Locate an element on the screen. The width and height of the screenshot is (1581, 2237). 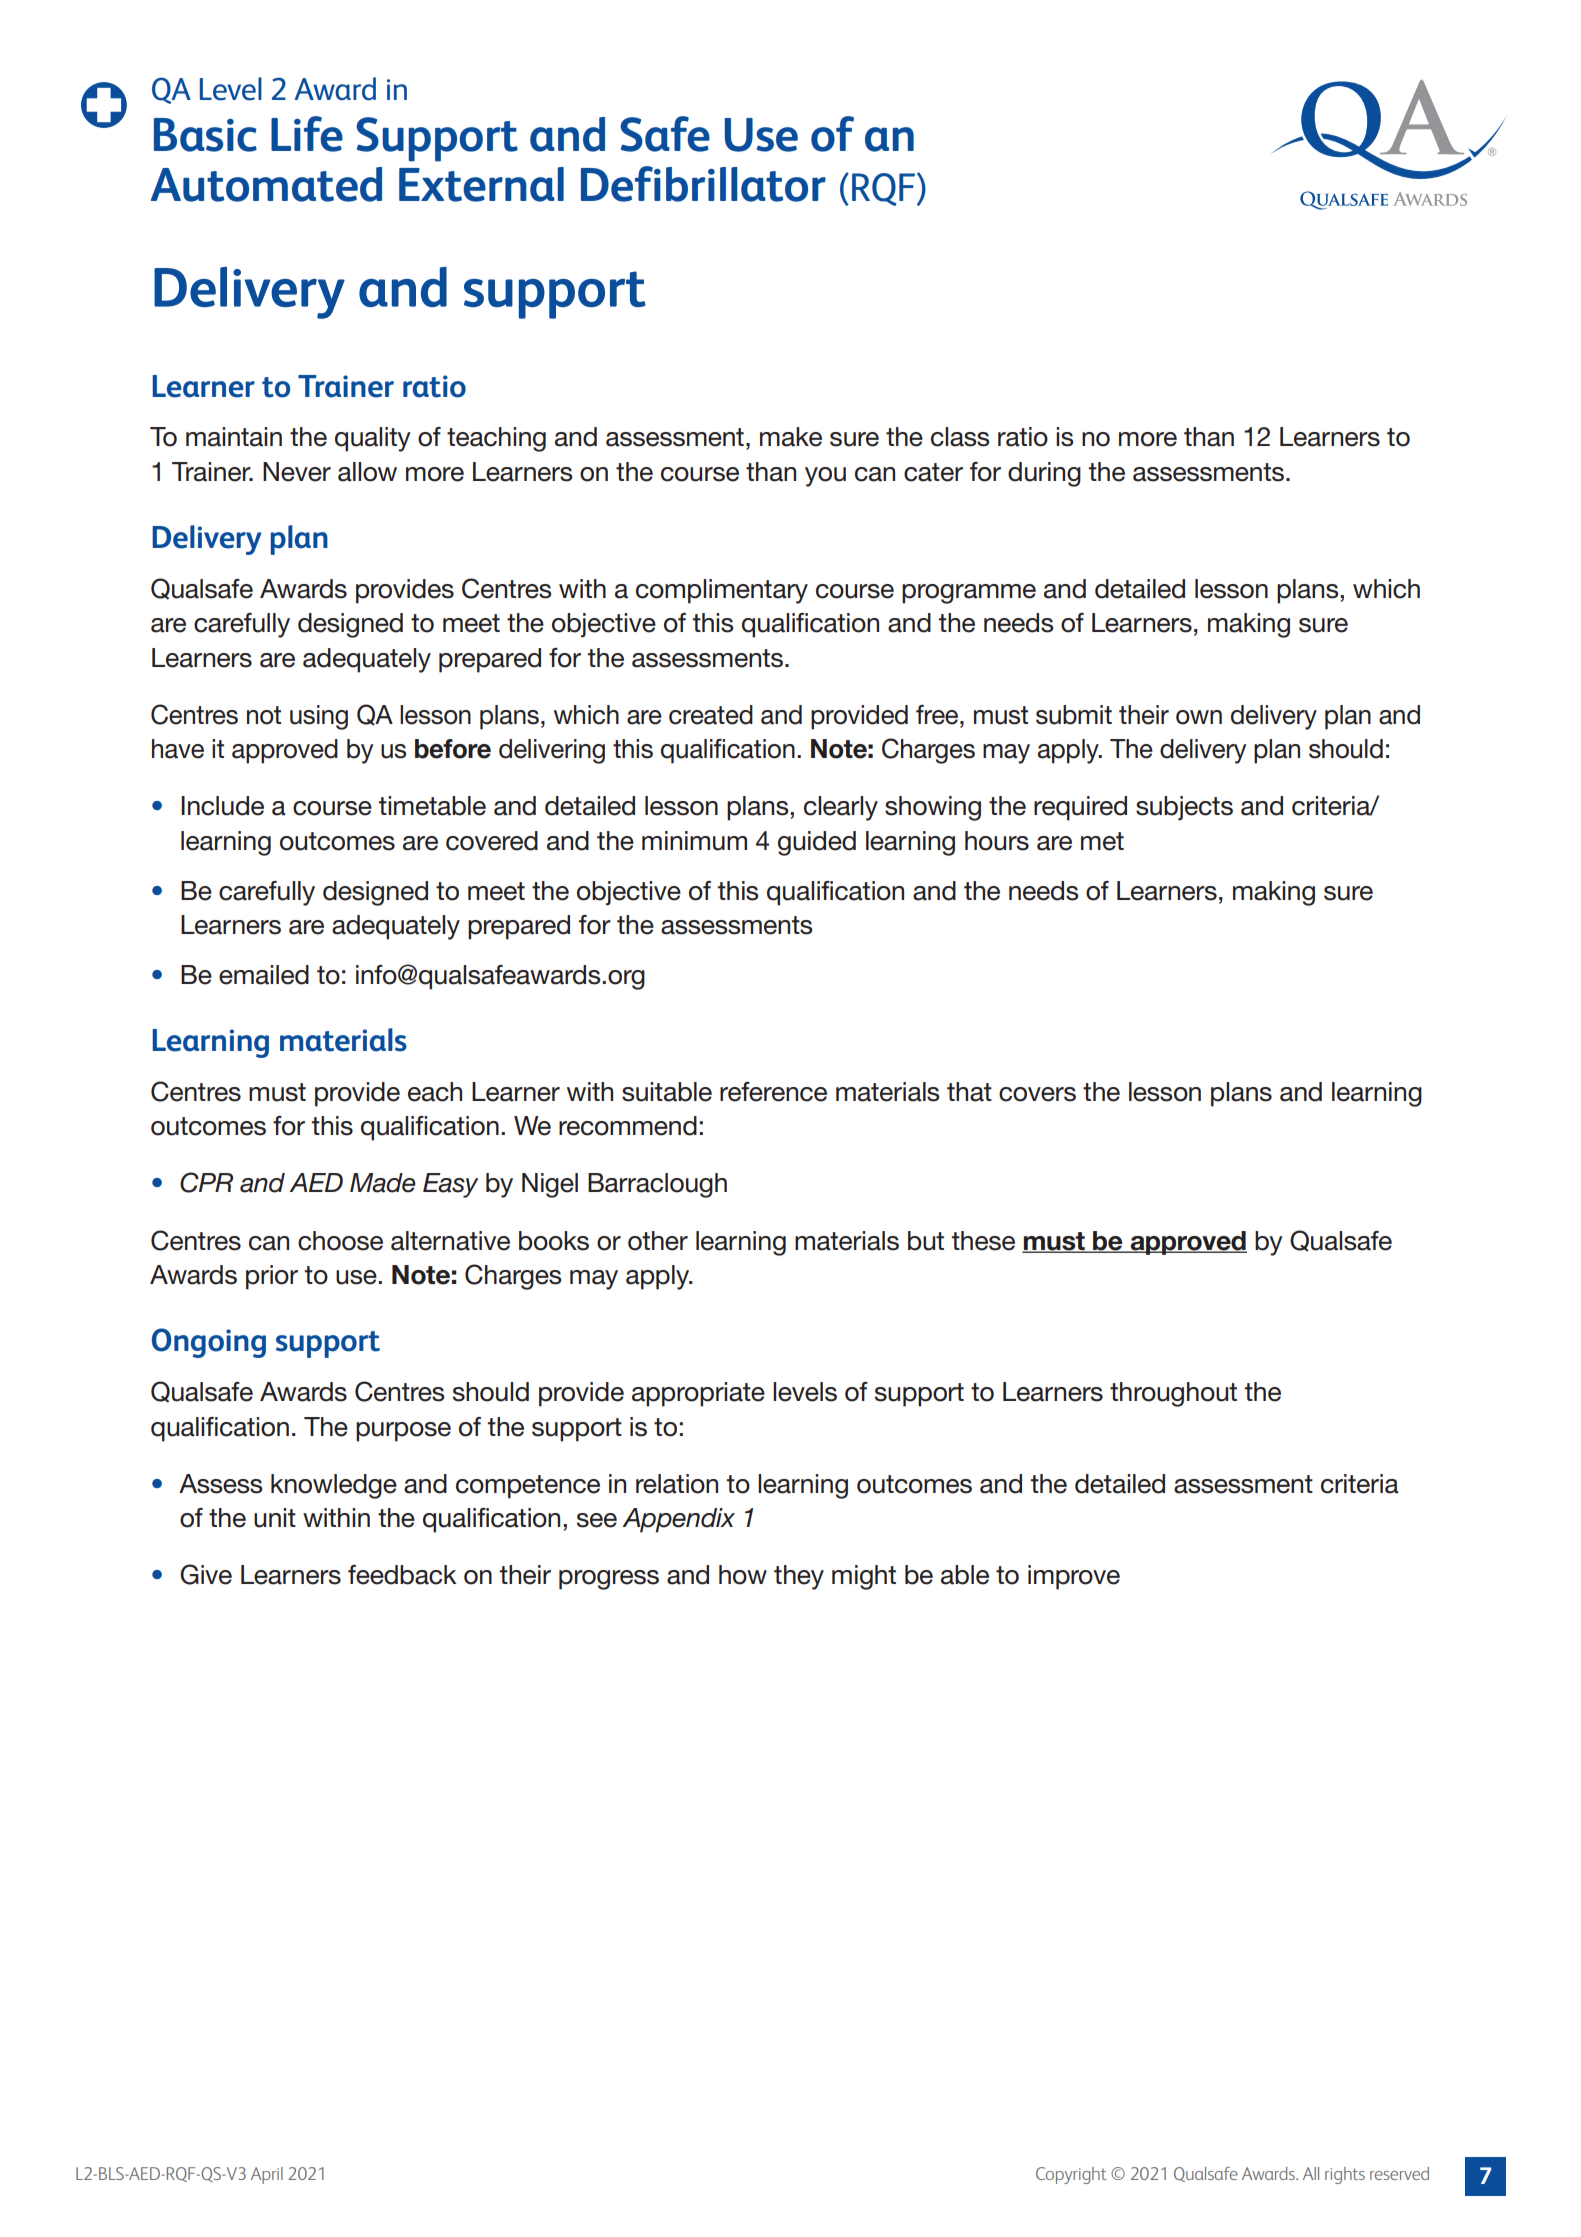
relation is located at coordinates (677, 1484).
